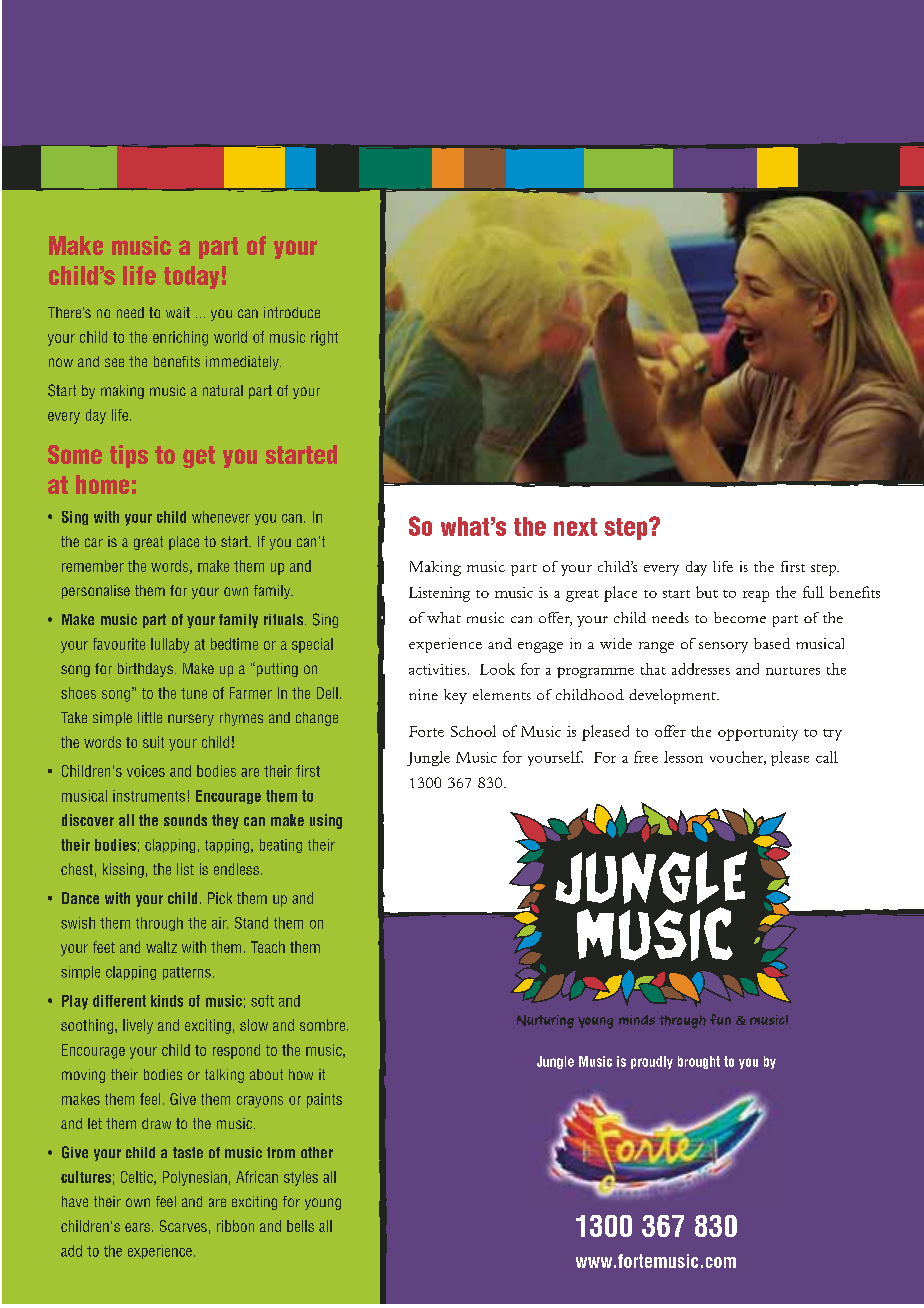 The width and height of the image is (924, 1308). What do you see at coordinates (137, 1227) in the image?
I see `ears` at bounding box center [137, 1227].
